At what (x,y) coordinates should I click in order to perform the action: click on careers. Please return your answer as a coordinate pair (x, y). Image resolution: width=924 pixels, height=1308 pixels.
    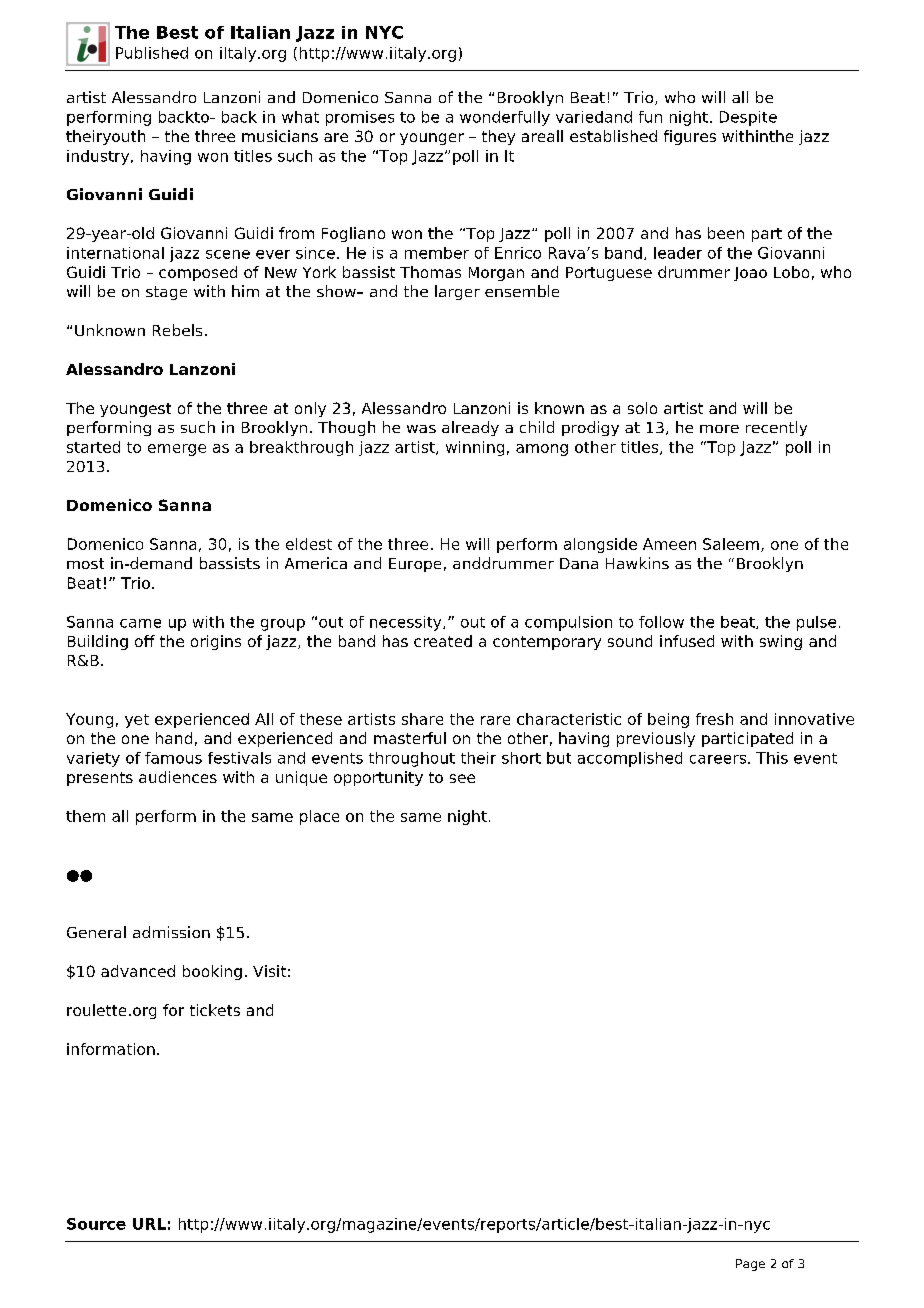
    Looking at the image, I should click on (718, 759).
